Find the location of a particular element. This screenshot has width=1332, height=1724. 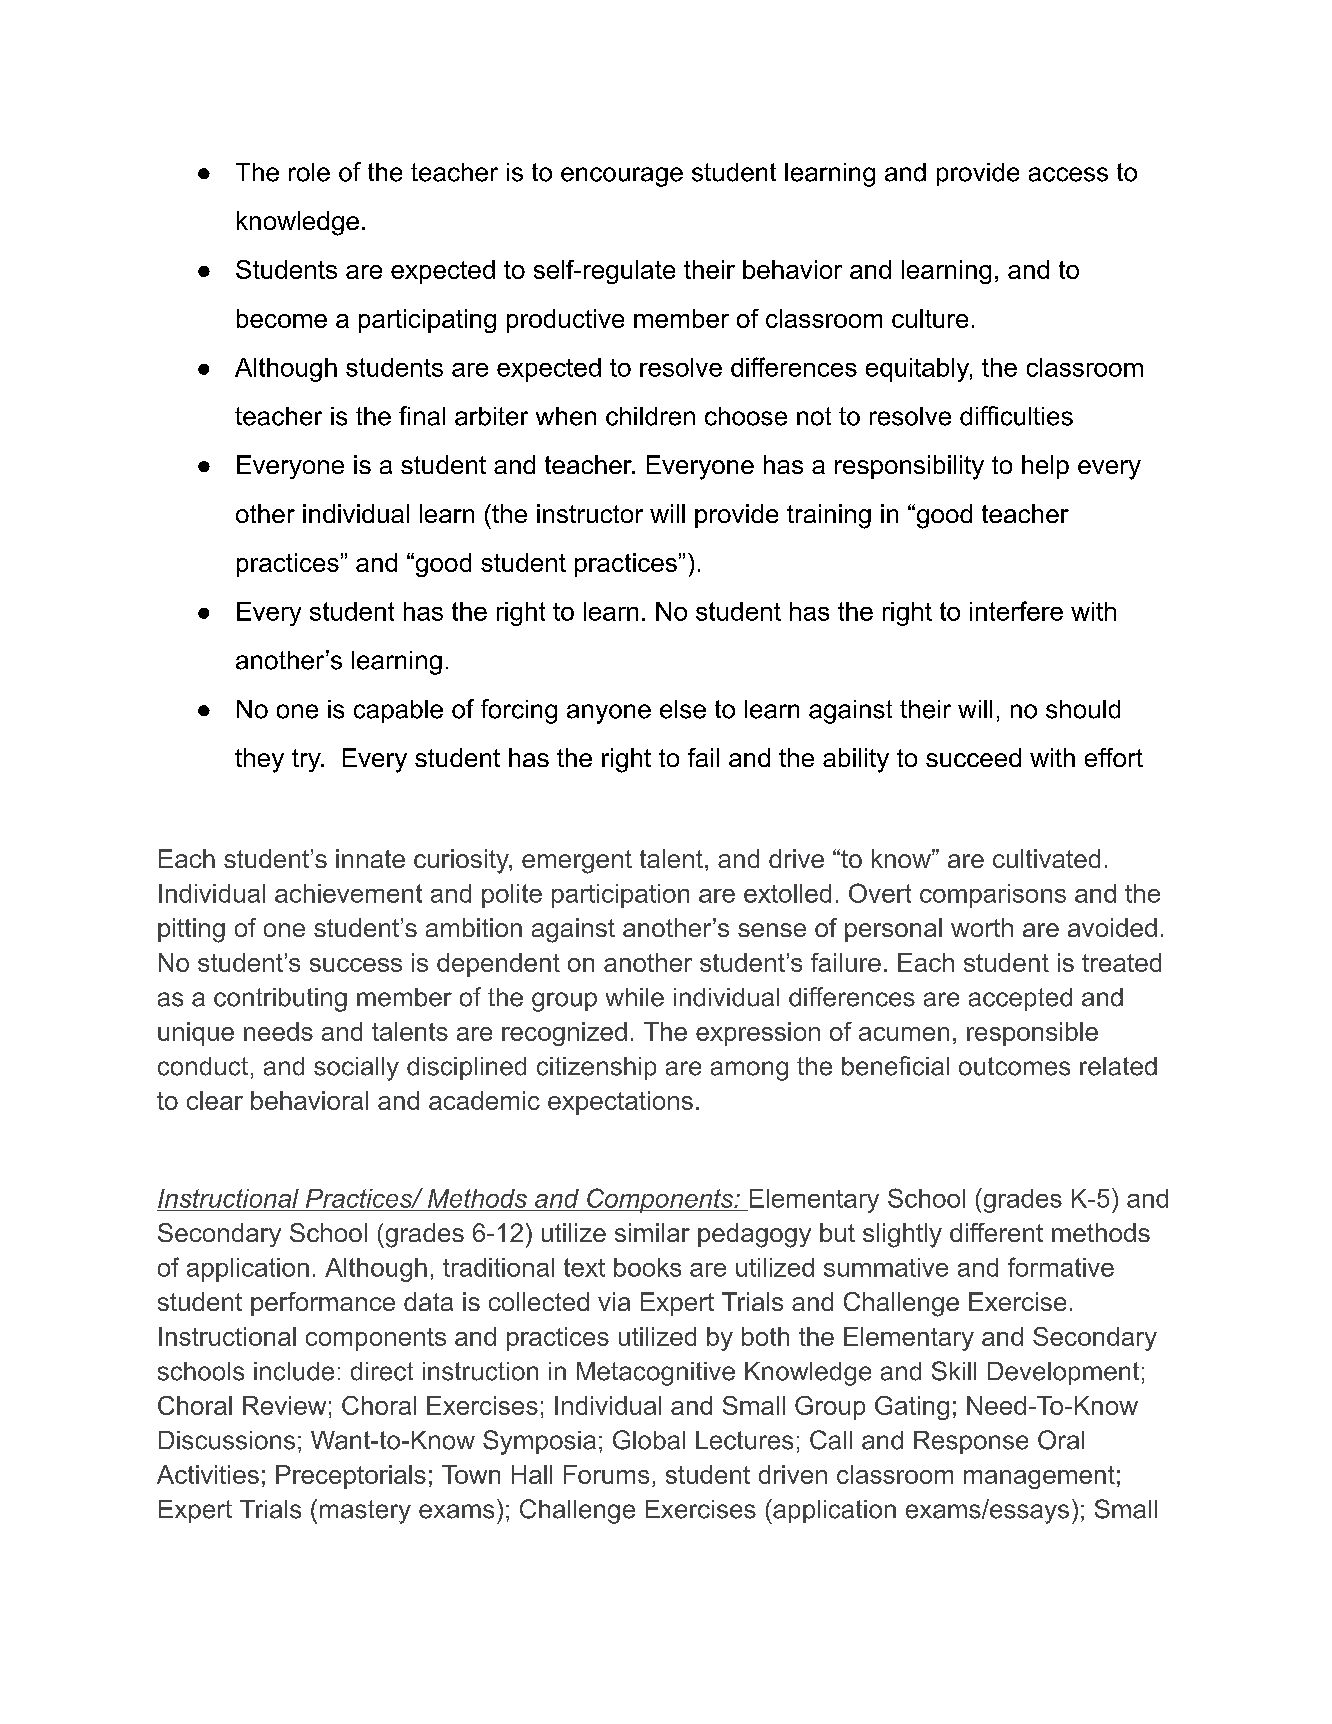

Global is located at coordinates (649, 1440).
